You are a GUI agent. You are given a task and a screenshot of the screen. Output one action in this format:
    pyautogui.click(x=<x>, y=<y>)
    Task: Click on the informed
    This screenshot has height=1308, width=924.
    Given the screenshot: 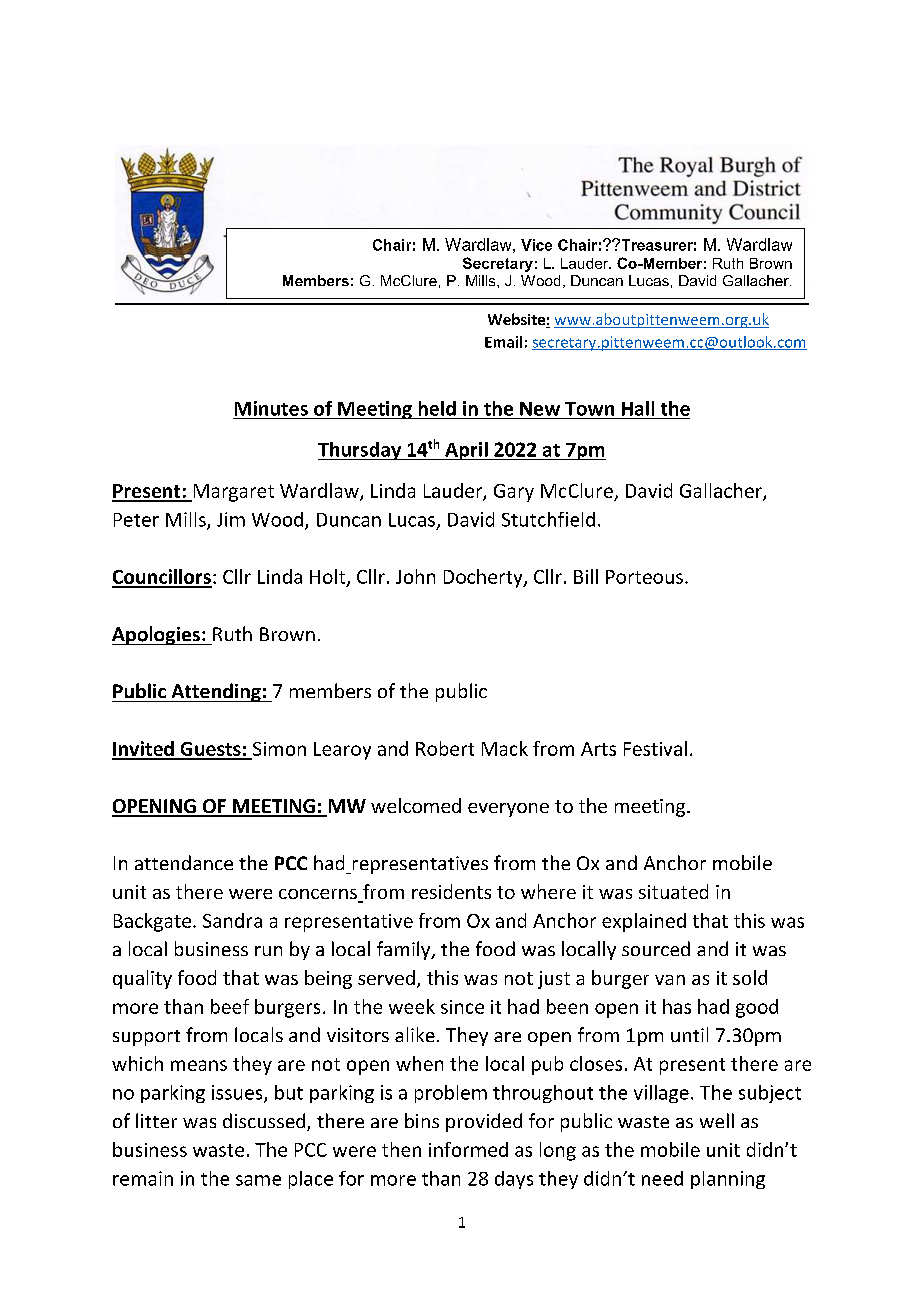 What is the action you would take?
    pyautogui.click(x=468, y=1149)
